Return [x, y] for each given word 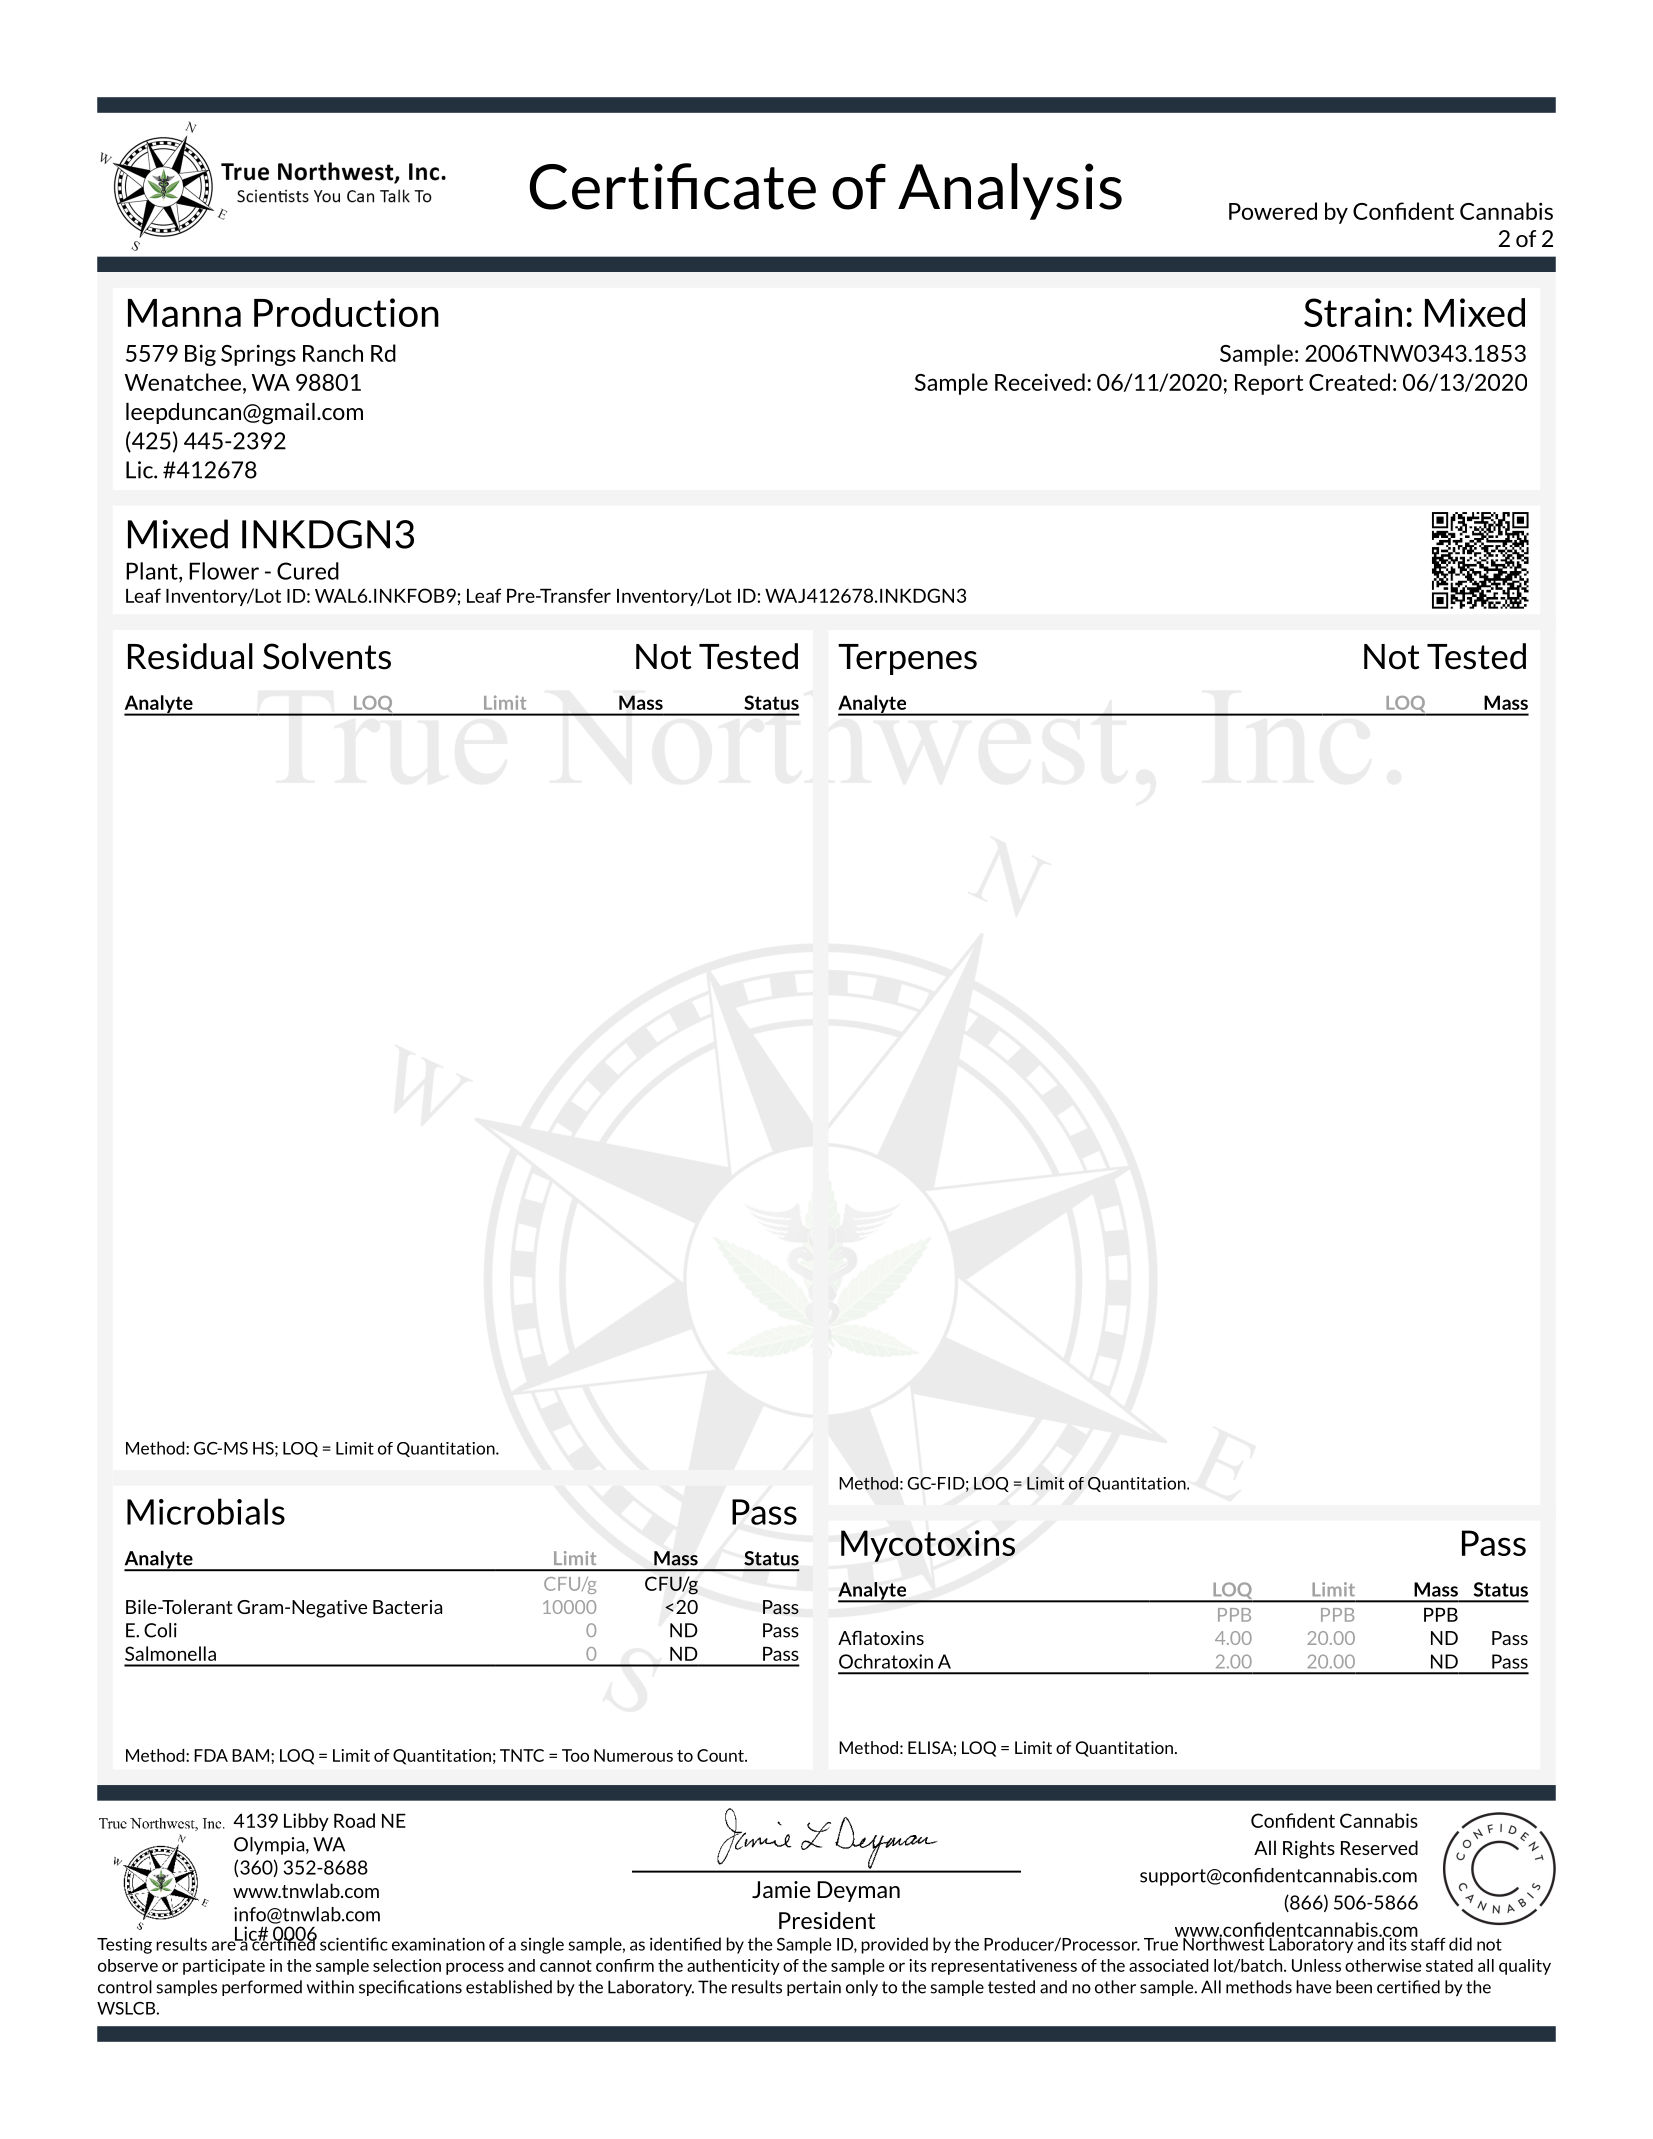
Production [346, 312]
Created [1349, 382]
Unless [1316, 1965]
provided [894, 1945]
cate [760, 188]
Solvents [327, 656]
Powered [1273, 211]
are [225, 1945]
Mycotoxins [928, 1546]
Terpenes [907, 659]
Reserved [1379, 1847]
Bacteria [407, 1607]
